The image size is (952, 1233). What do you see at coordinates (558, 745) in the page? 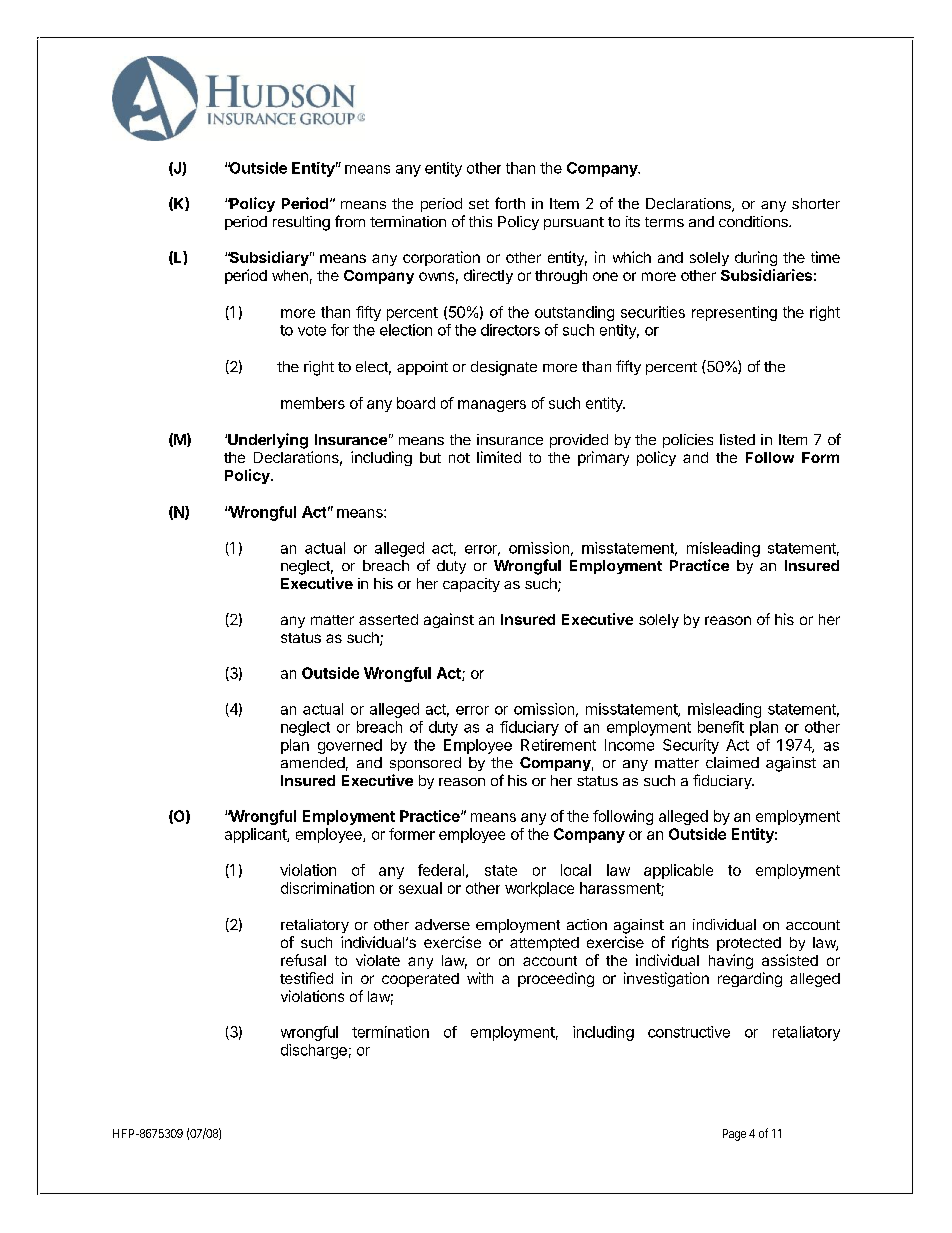
I see `Retirement` at bounding box center [558, 745].
